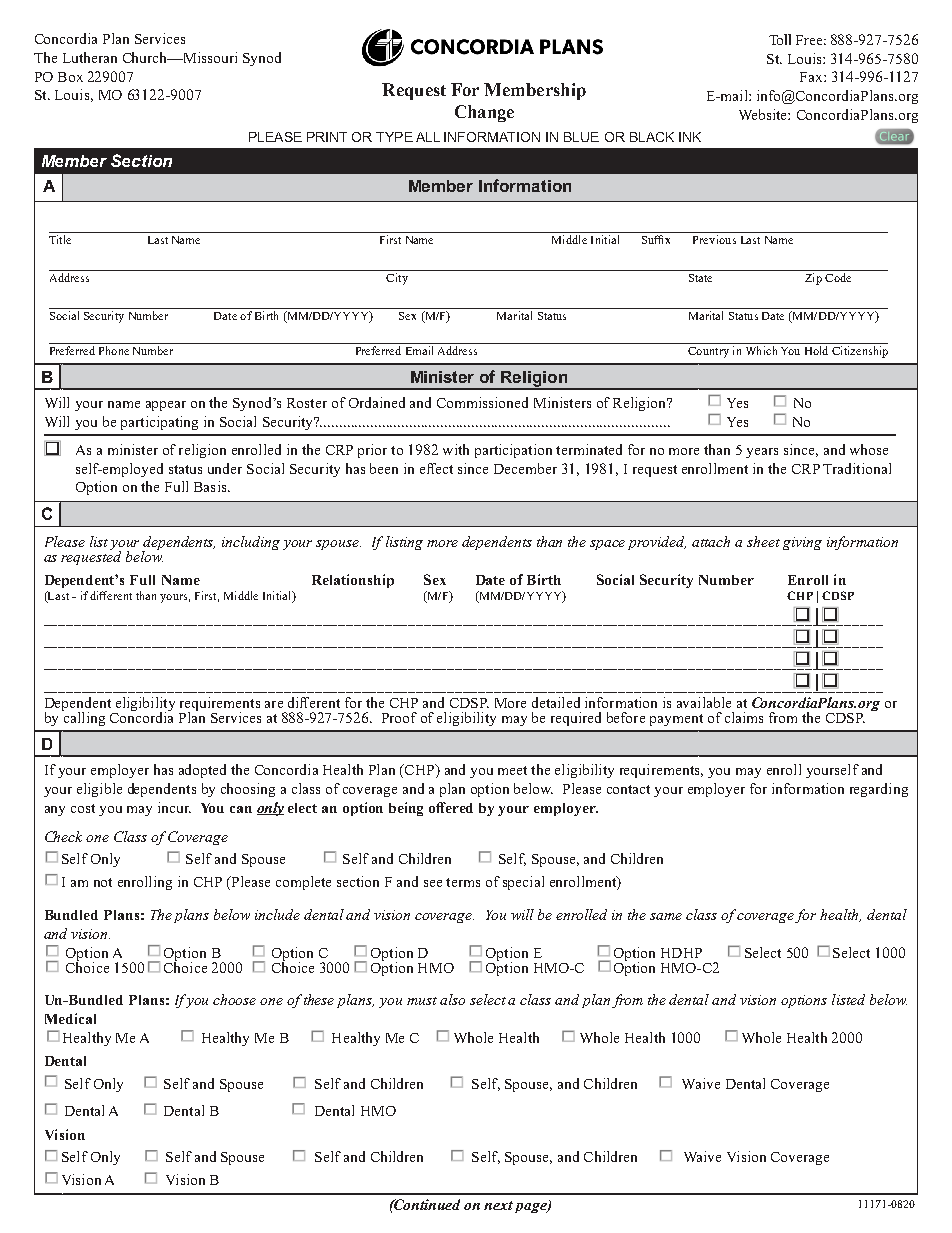 The height and width of the screenshot is (1233, 952). What do you see at coordinates (484, 113) in the screenshot?
I see `Change` at bounding box center [484, 113].
